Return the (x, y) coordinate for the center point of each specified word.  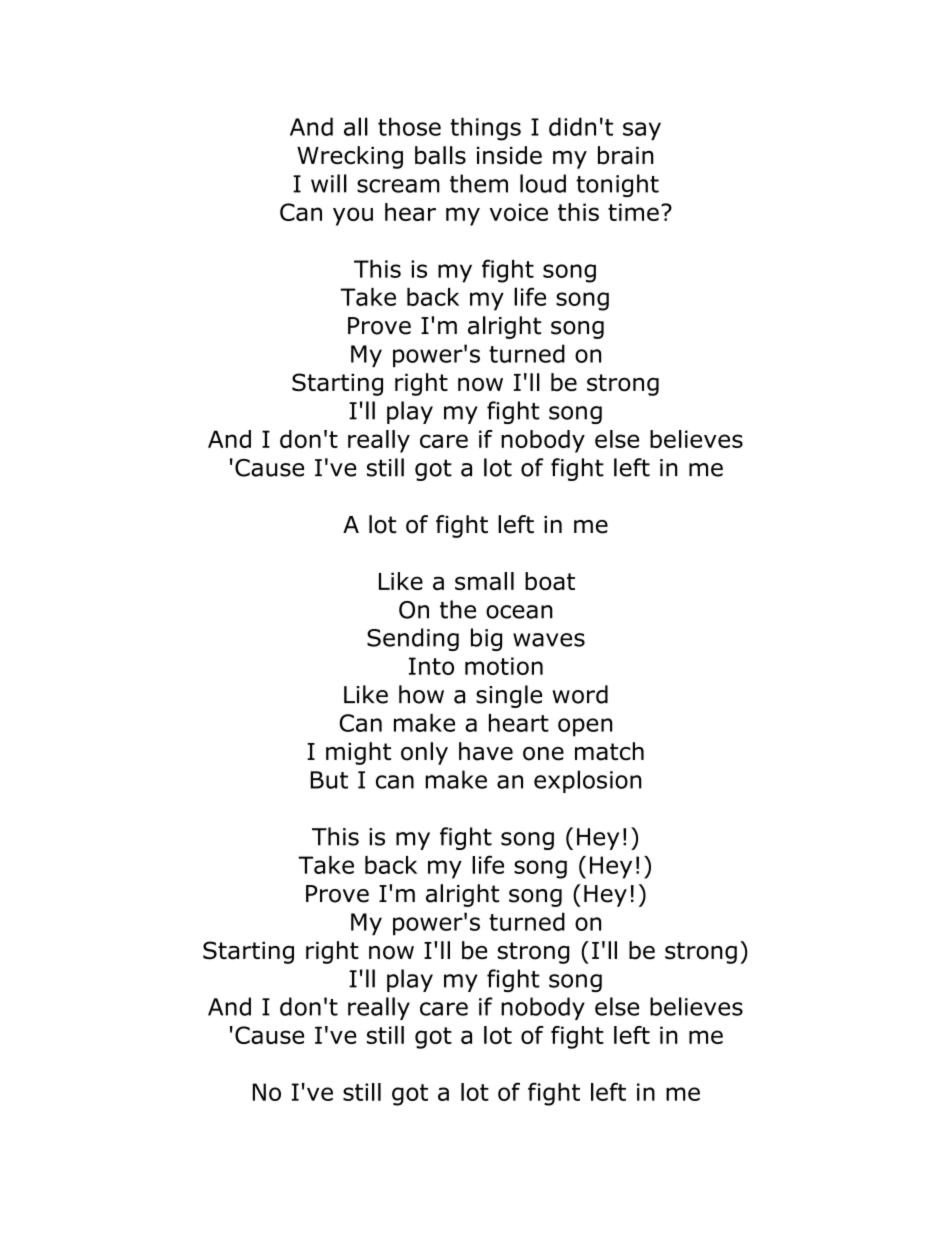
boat (550, 581)
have (486, 751)
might (358, 753)
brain (626, 155)
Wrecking (350, 157)
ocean (519, 612)
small (484, 581)
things (485, 129)
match (609, 751)
